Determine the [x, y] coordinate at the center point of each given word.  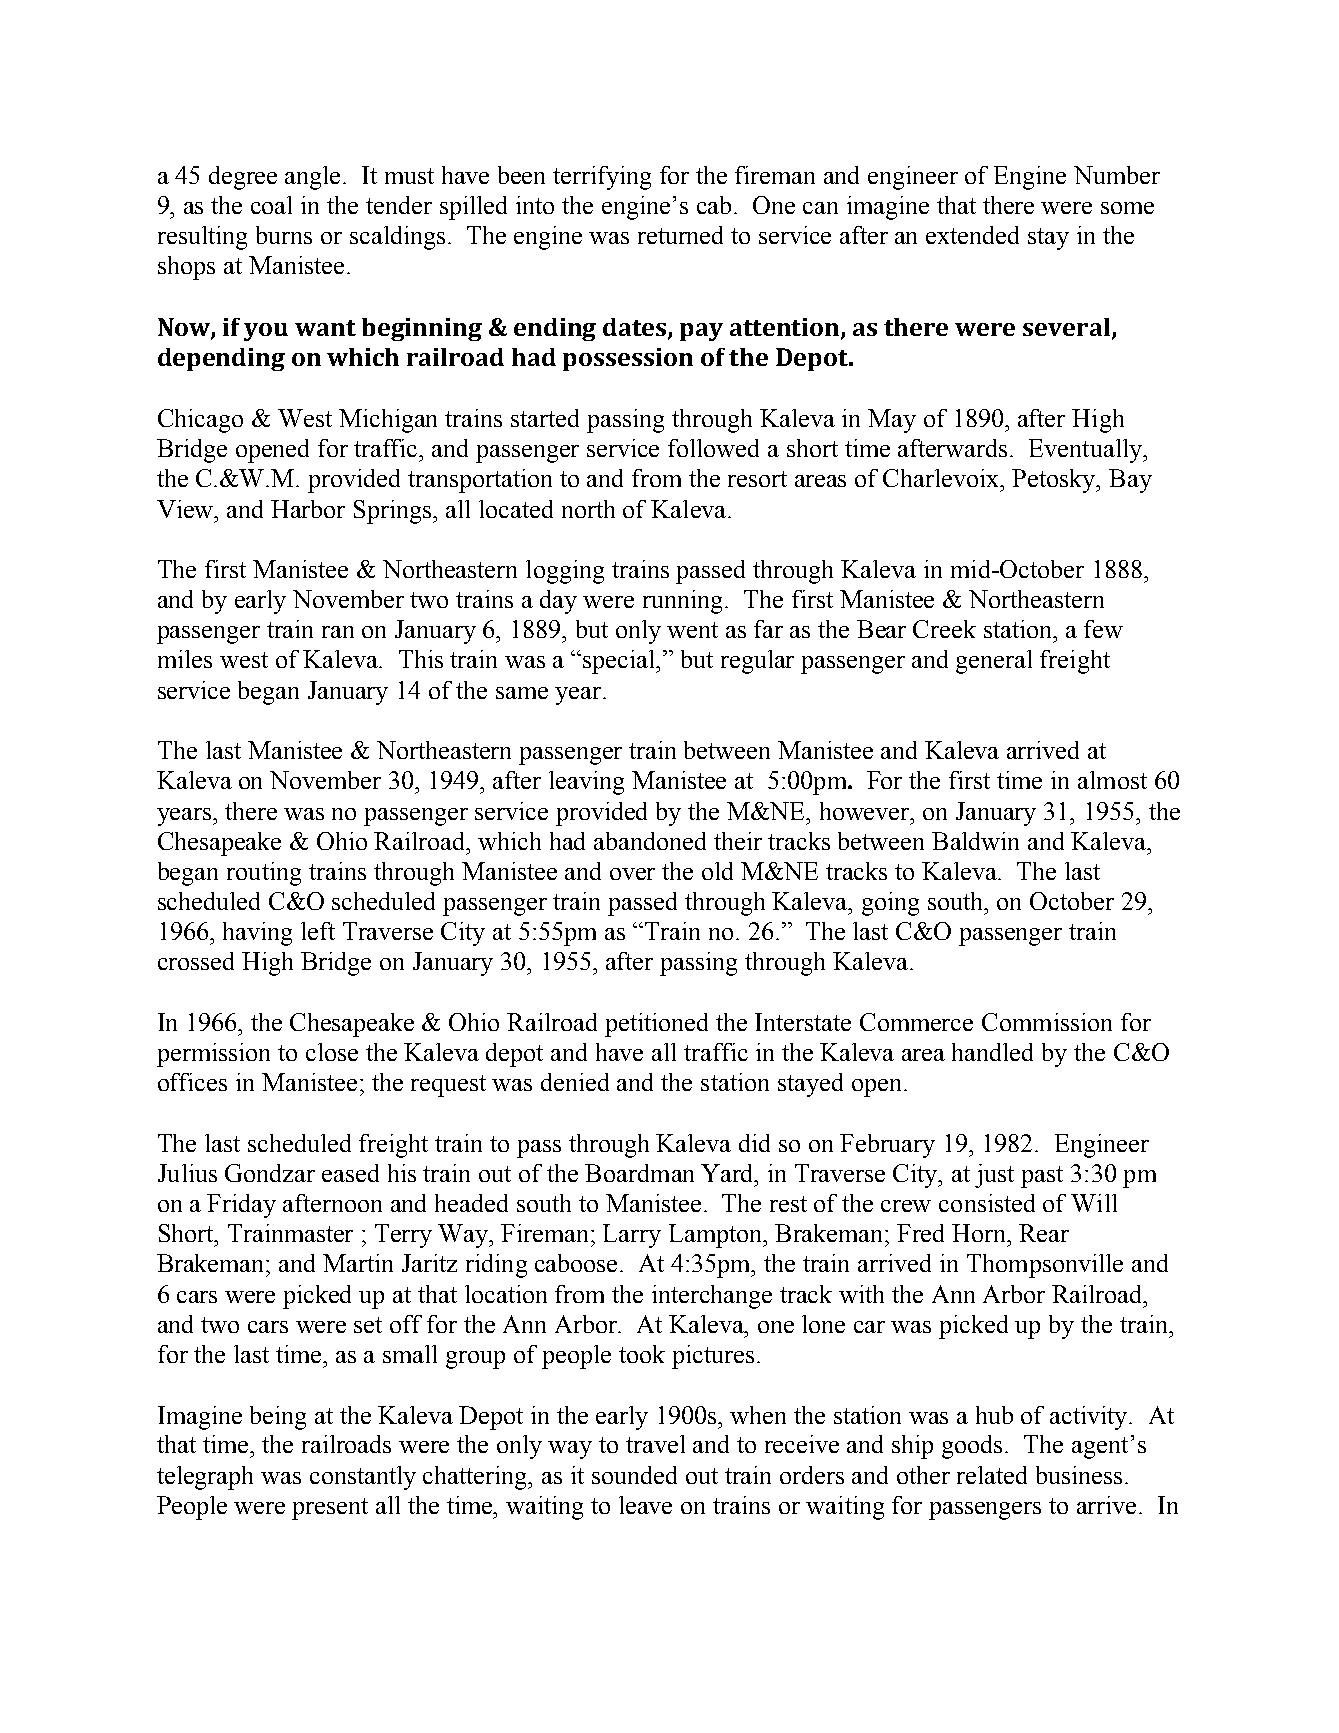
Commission [1047, 1022]
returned [680, 235]
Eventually [1087, 451]
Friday [241, 1206]
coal [271, 205]
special [620, 662]
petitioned [656, 1025]
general [994, 662]
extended [972, 235]
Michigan [388, 421]
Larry [632, 1236]
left [318, 931]
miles [185, 659]
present [330, 1509]
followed [713, 448]
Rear [1044, 1233]
